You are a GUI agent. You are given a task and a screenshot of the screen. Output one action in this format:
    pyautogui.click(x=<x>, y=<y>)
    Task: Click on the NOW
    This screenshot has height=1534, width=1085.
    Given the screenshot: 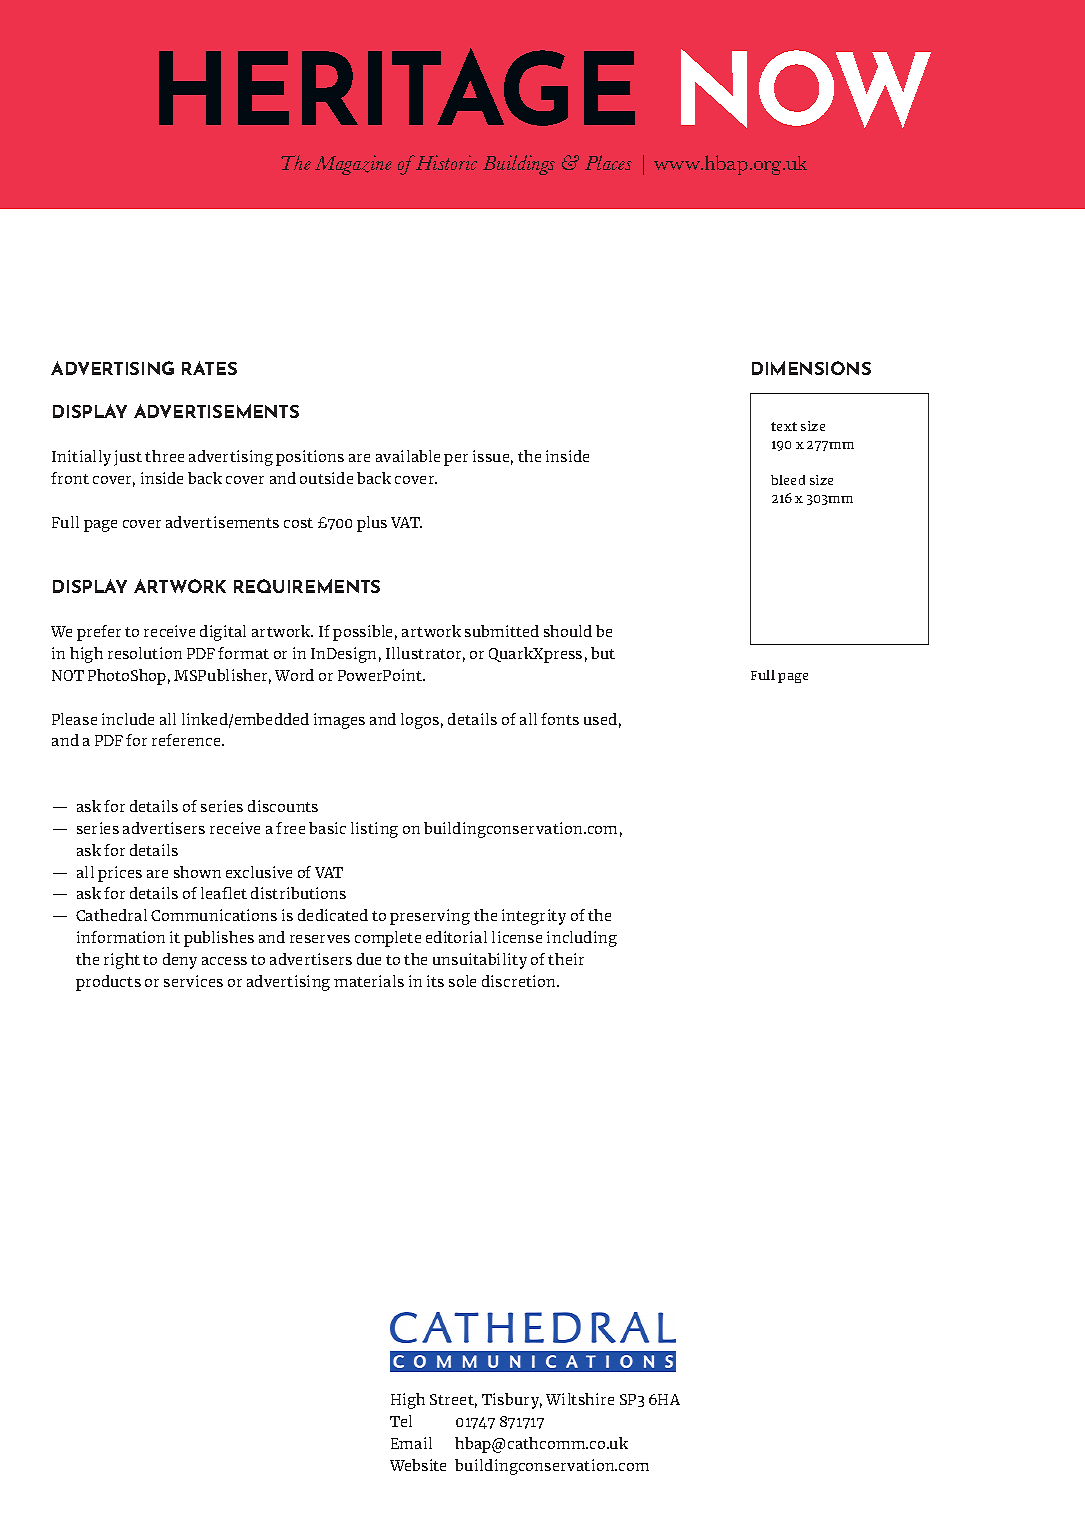 What is the action you would take?
    pyautogui.click(x=806, y=88)
